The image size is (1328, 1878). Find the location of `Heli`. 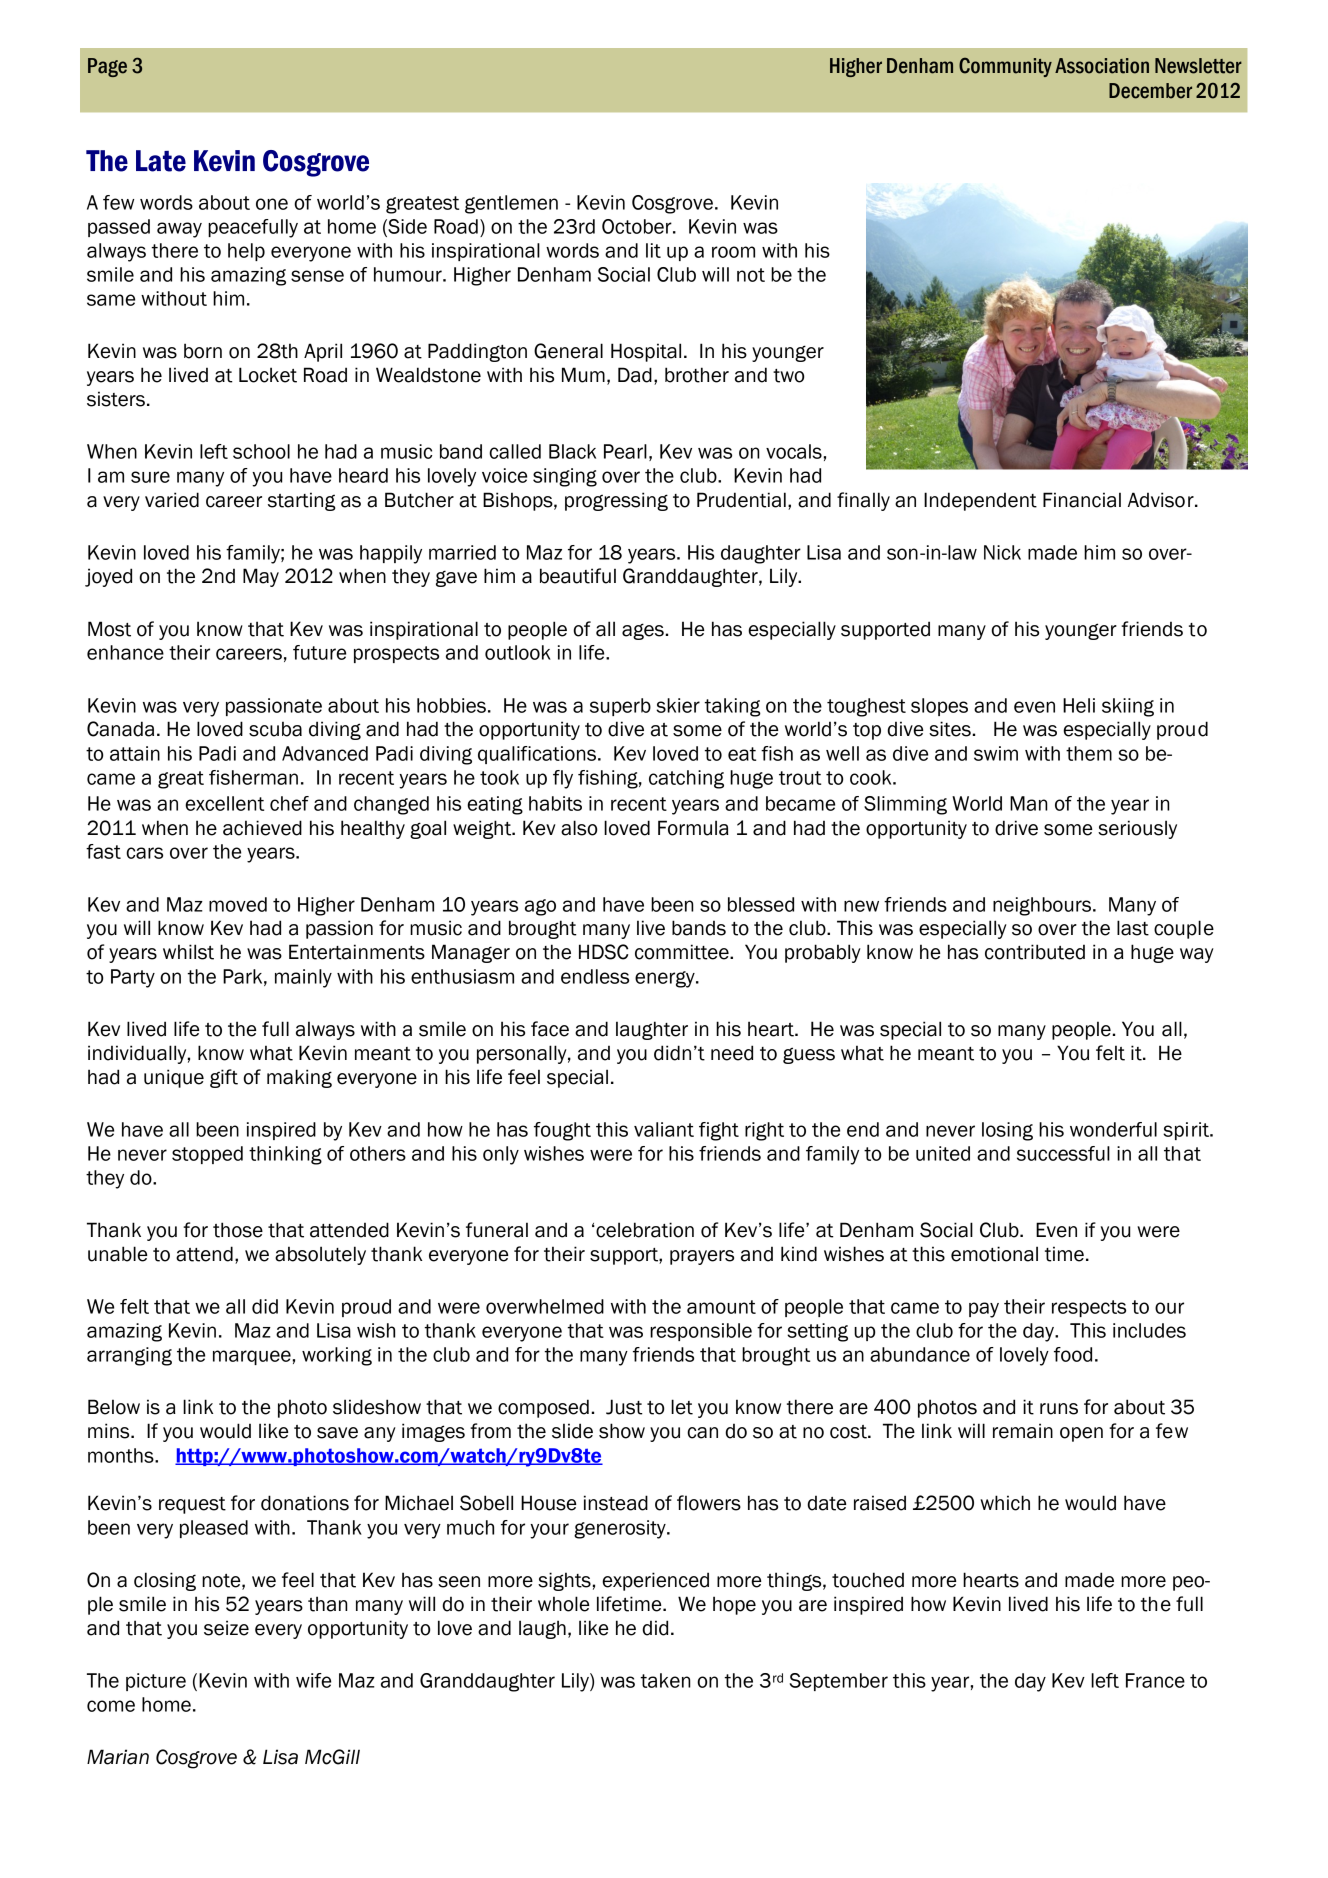

Heli is located at coordinates (1079, 705).
